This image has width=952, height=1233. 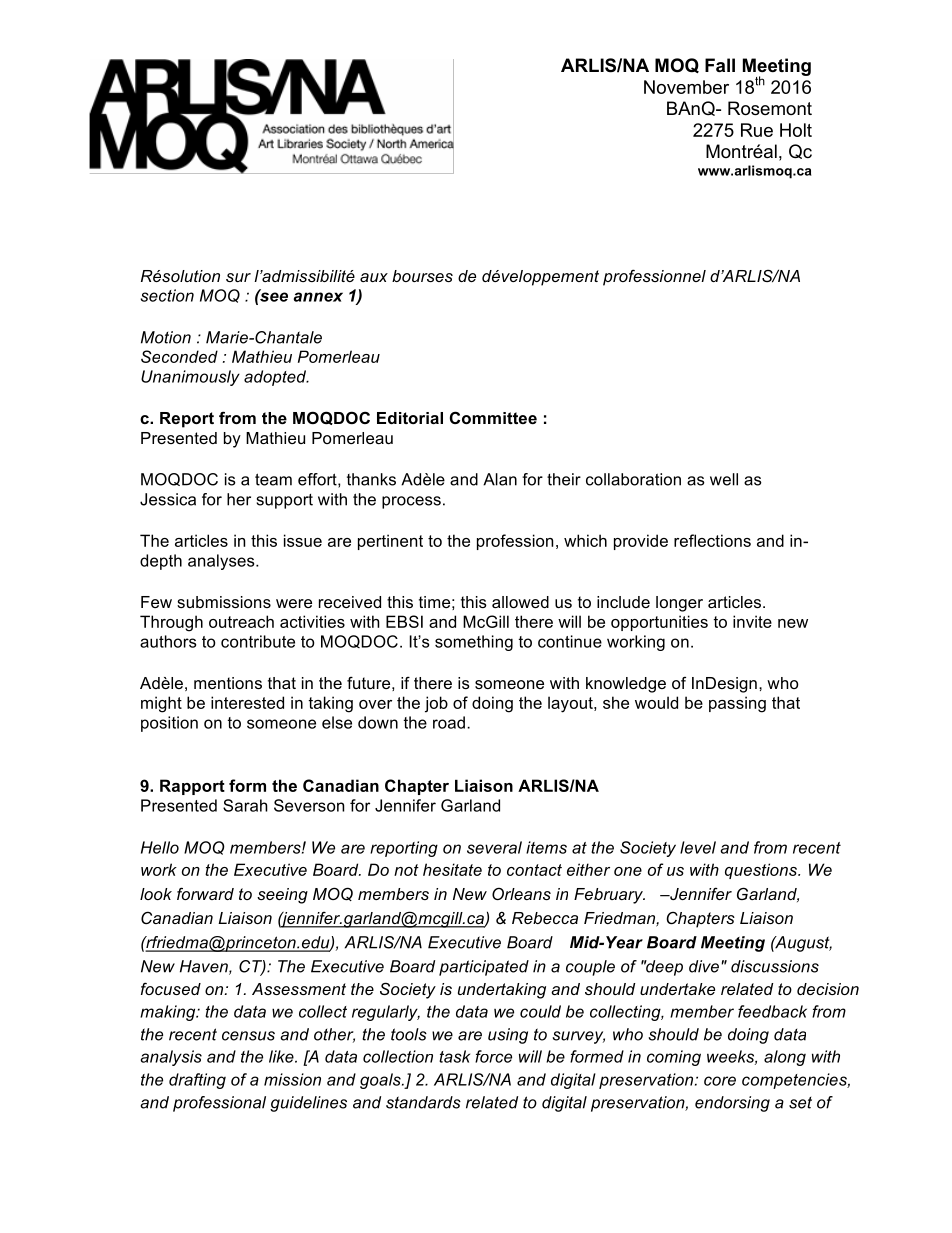 I want to click on road, so click(x=449, y=722).
